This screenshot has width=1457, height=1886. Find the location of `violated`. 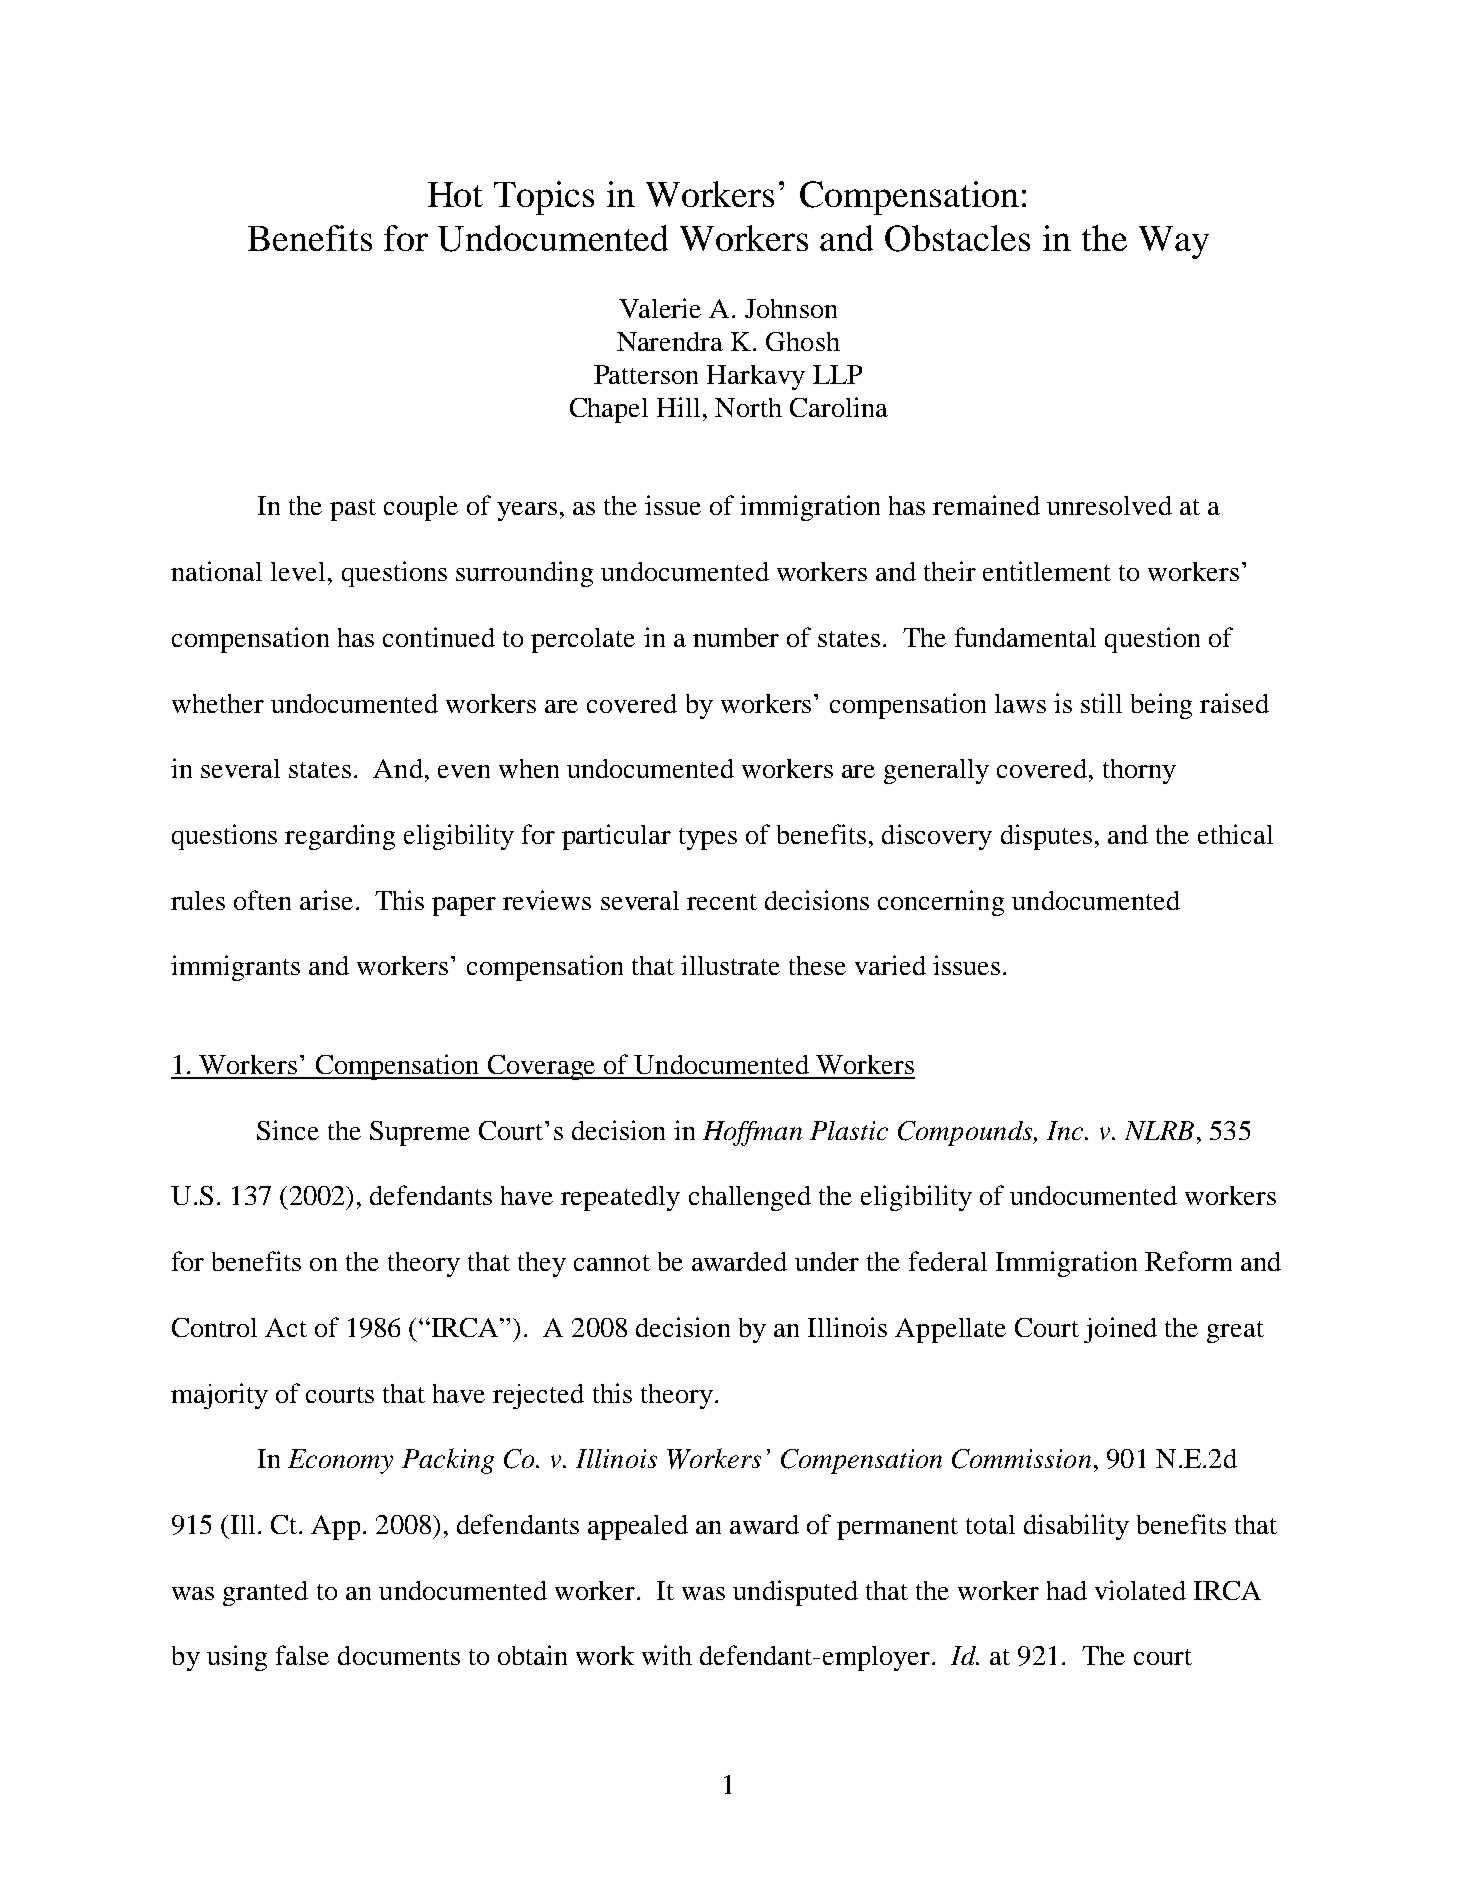

violated is located at coordinates (1140, 1590).
